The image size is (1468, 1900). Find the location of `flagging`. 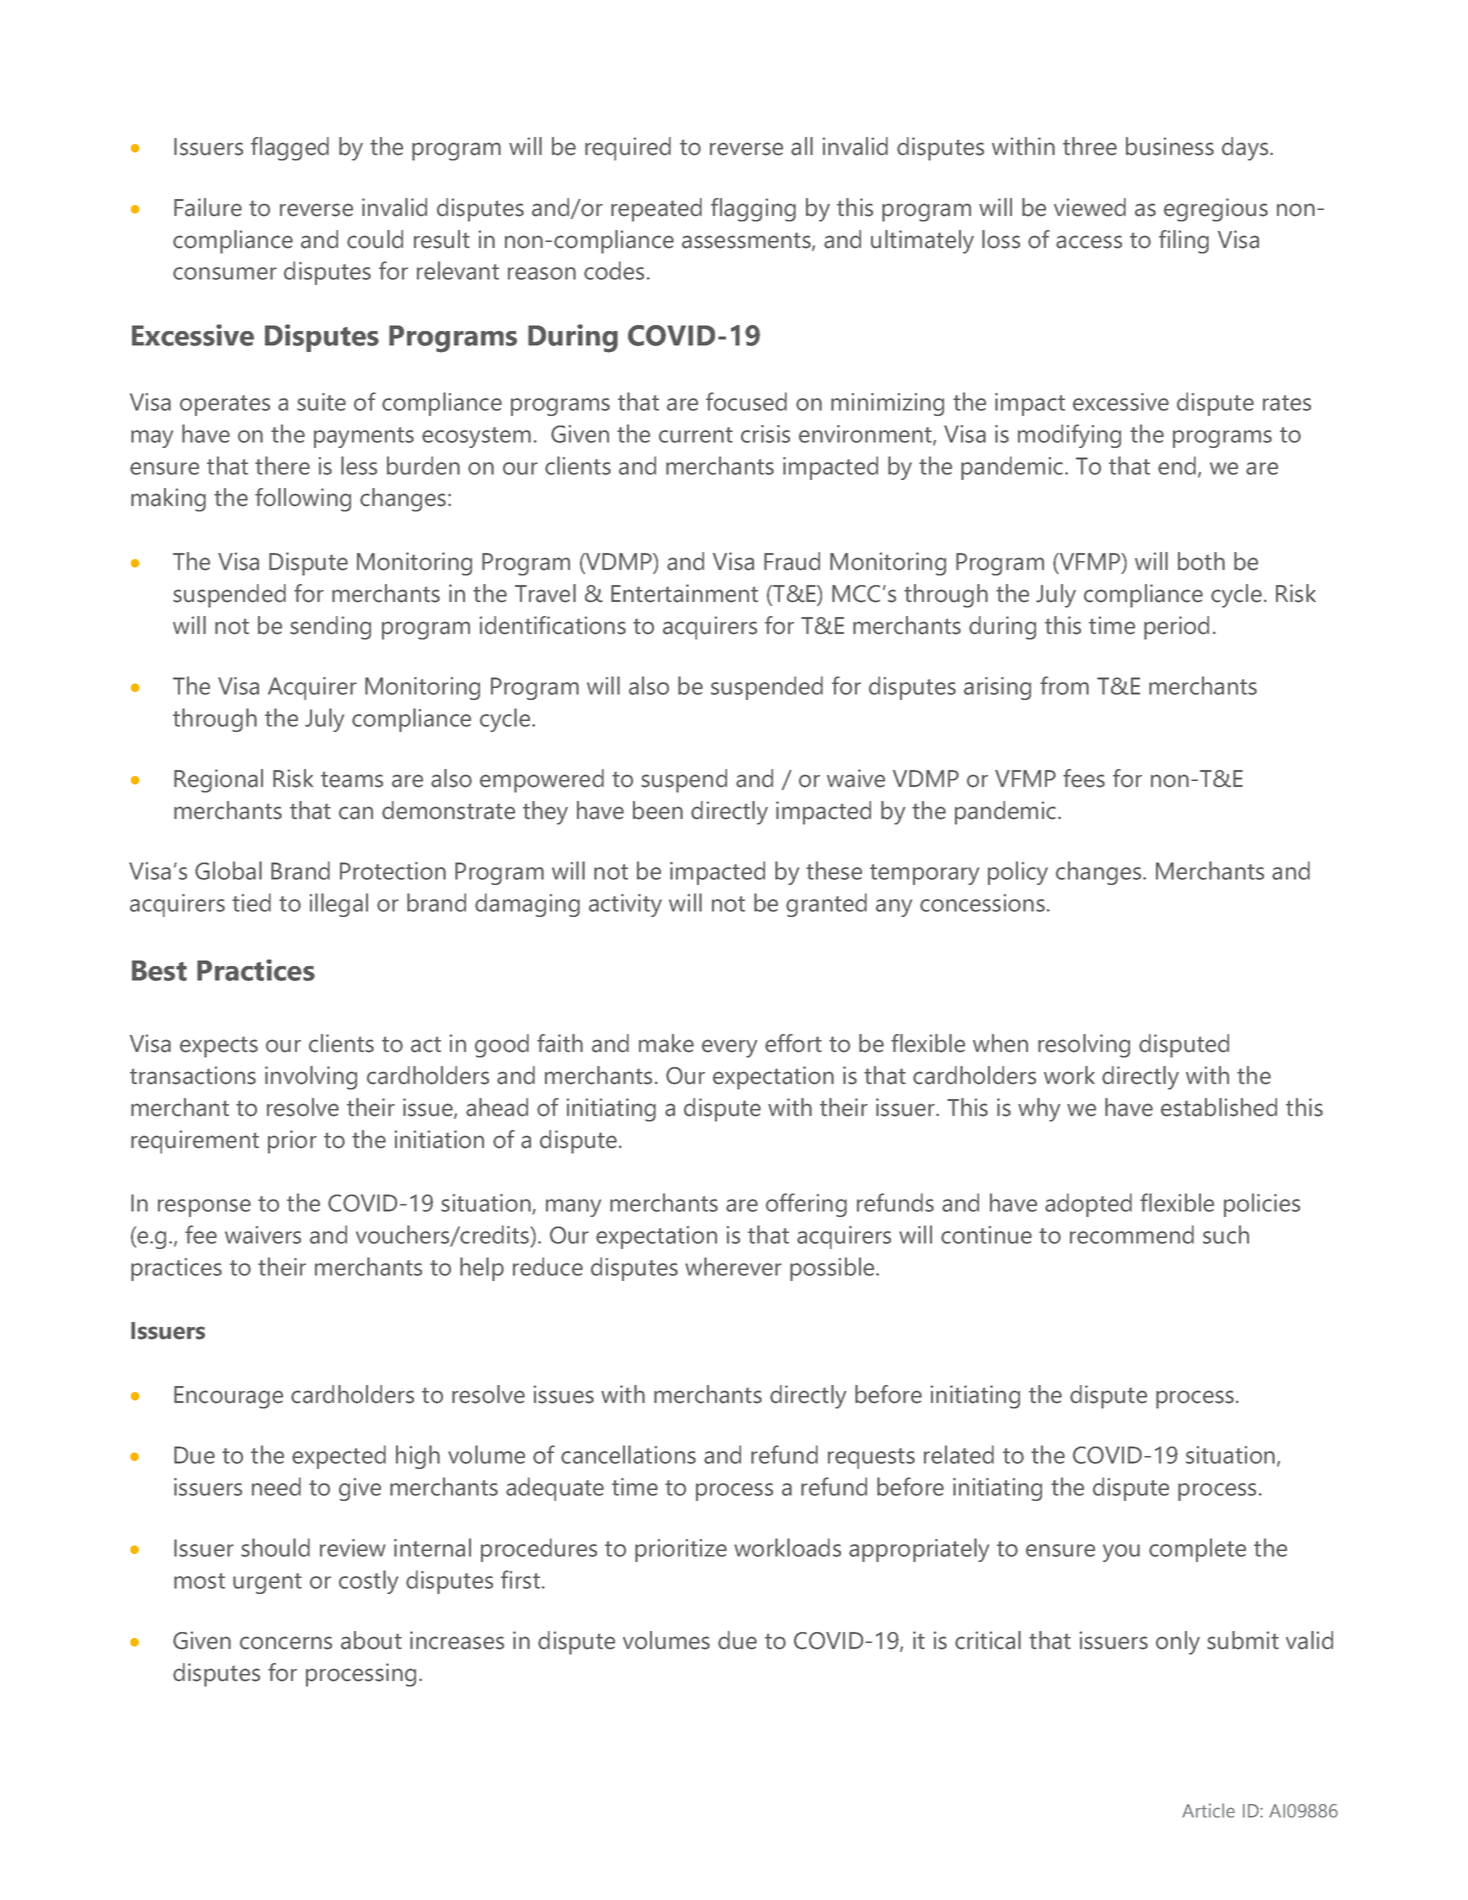

flagging is located at coordinates (753, 210).
